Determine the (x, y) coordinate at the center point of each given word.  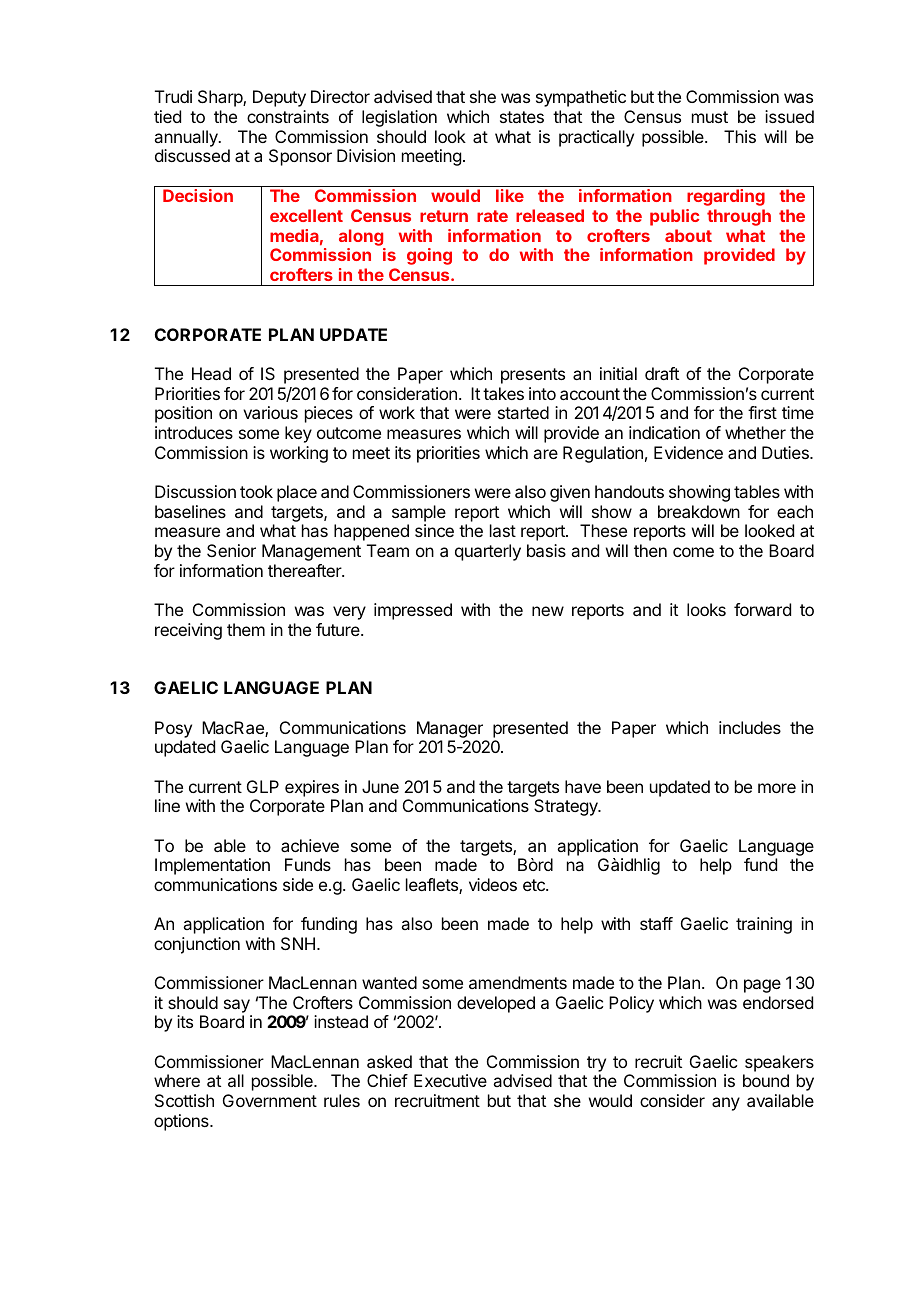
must (710, 117)
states (522, 117)
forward (762, 609)
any (726, 1104)
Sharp (221, 98)
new (548, 611)
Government (270, 1100)
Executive (450, 1080)
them (246, 629)
